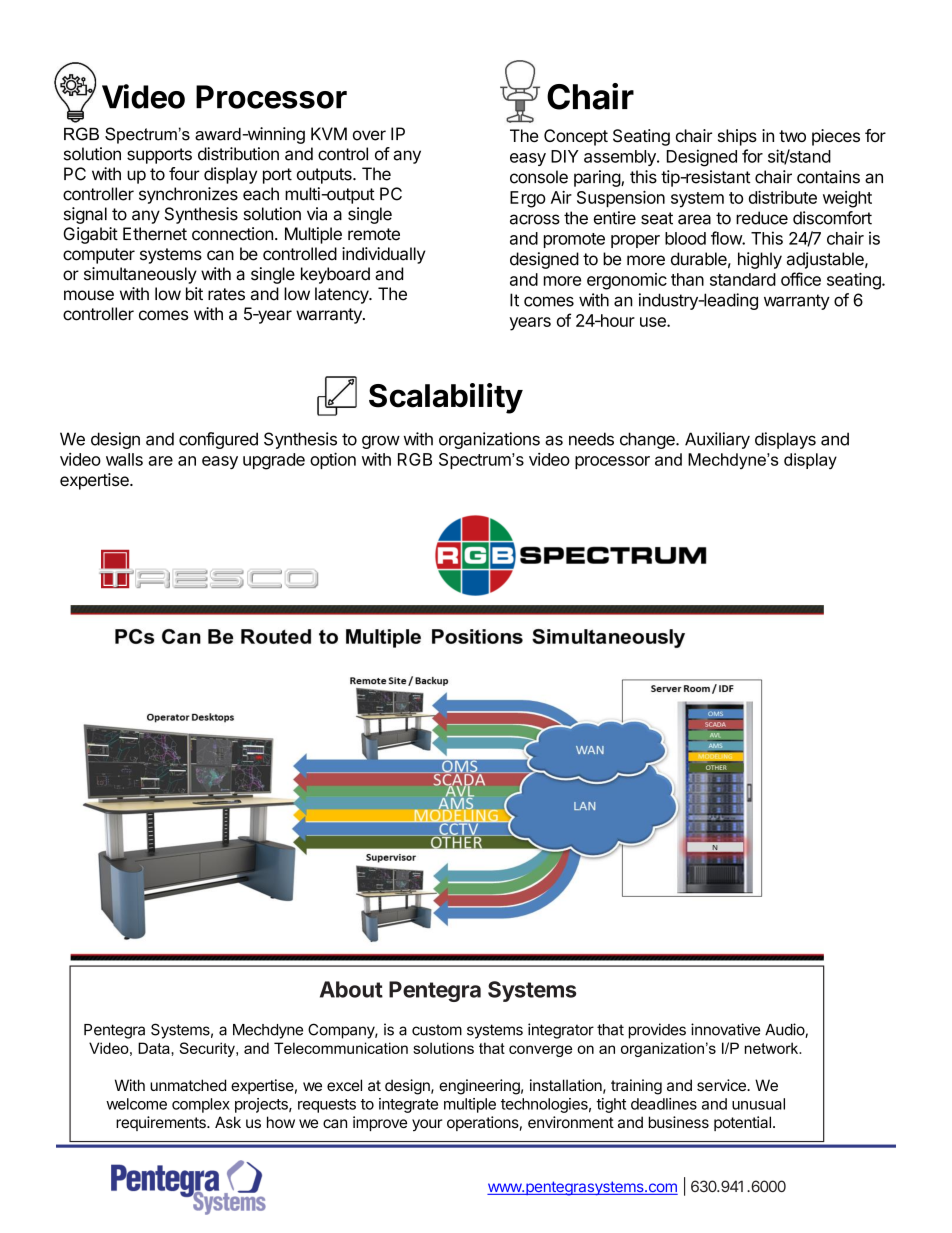 The height and width of the page is (1233, 952). I want to click on ships, so click(737, 137).
